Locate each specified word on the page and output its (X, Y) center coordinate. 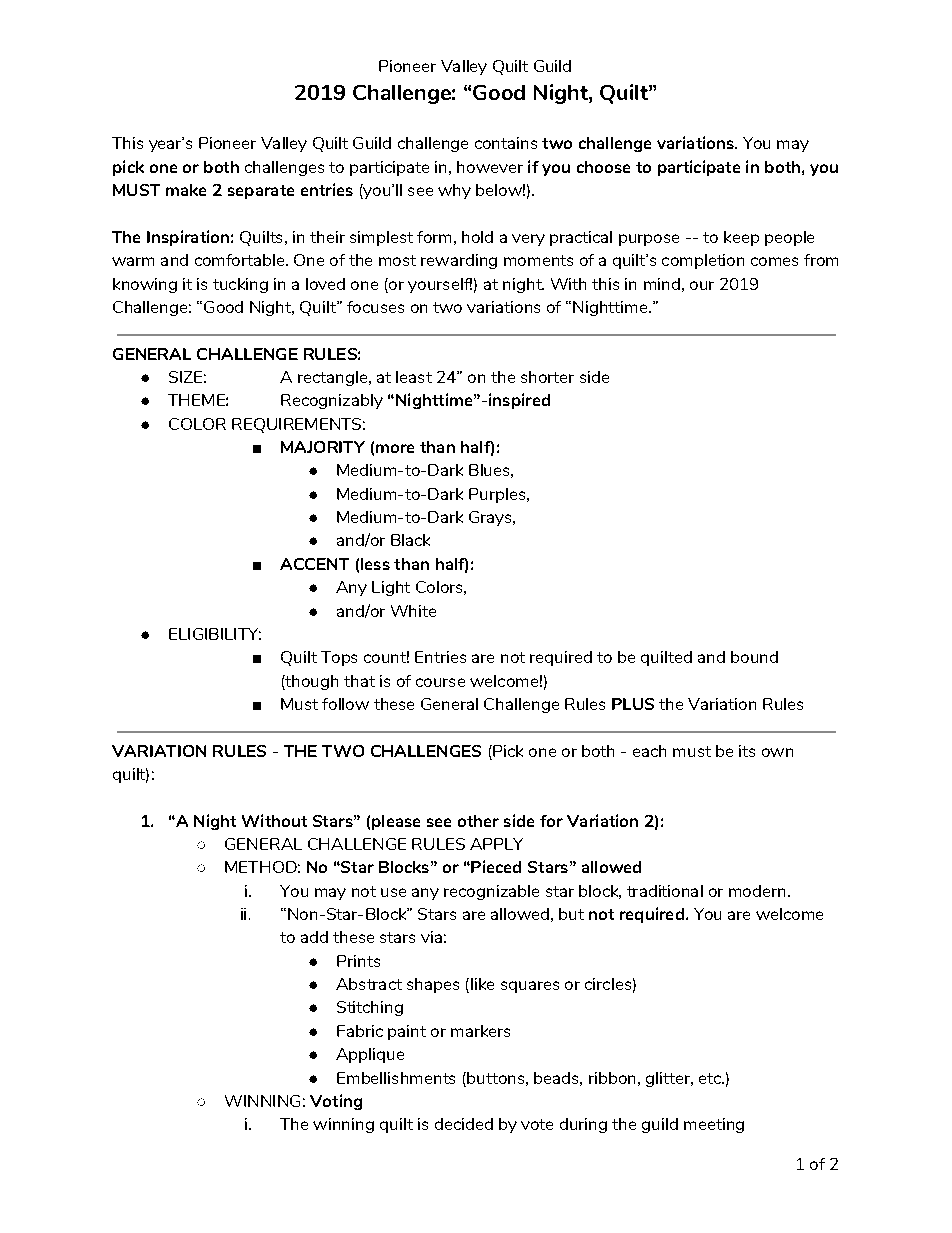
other (478, 821)
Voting (336, 1102)
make (186, 190)
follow (345, 704)
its (747, 751)
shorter (547, 377)
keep (741, 238)
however (490, 167)
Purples (497, 495)
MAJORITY (323, 447)
